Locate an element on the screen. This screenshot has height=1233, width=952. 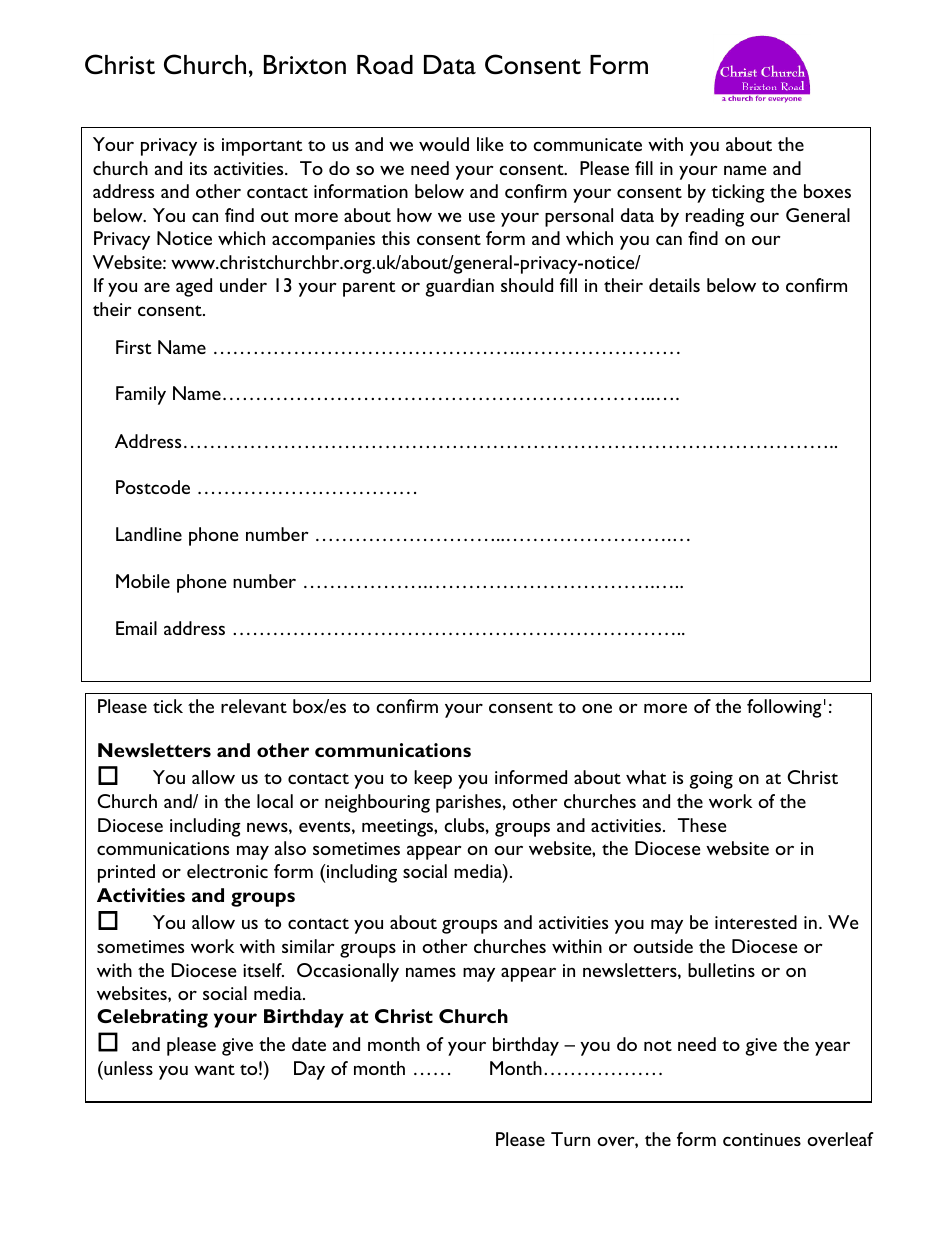
local is located at coordinates (275, 801).
